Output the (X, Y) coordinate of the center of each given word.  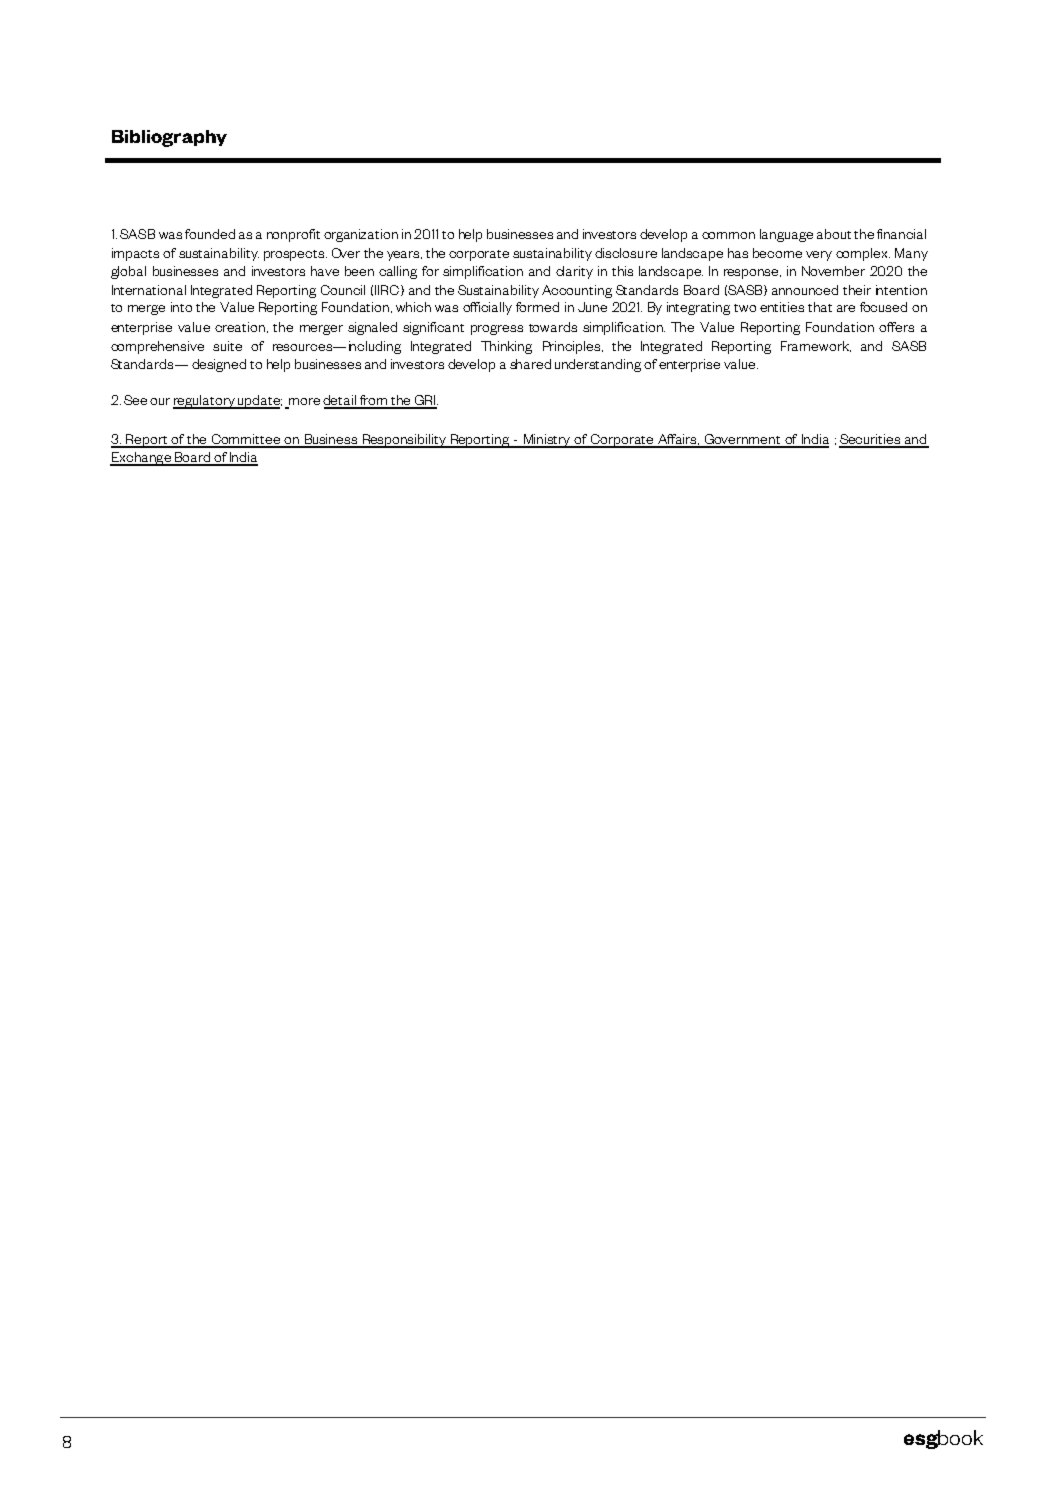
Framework (816, 346)
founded (210, 234)
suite (227, 346)
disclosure (626, 253)
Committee (245, 440)
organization (361, 235)
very (819, 256)
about (834, 234)
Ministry (547, 441)
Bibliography (169, 138)
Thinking (506, 347)
